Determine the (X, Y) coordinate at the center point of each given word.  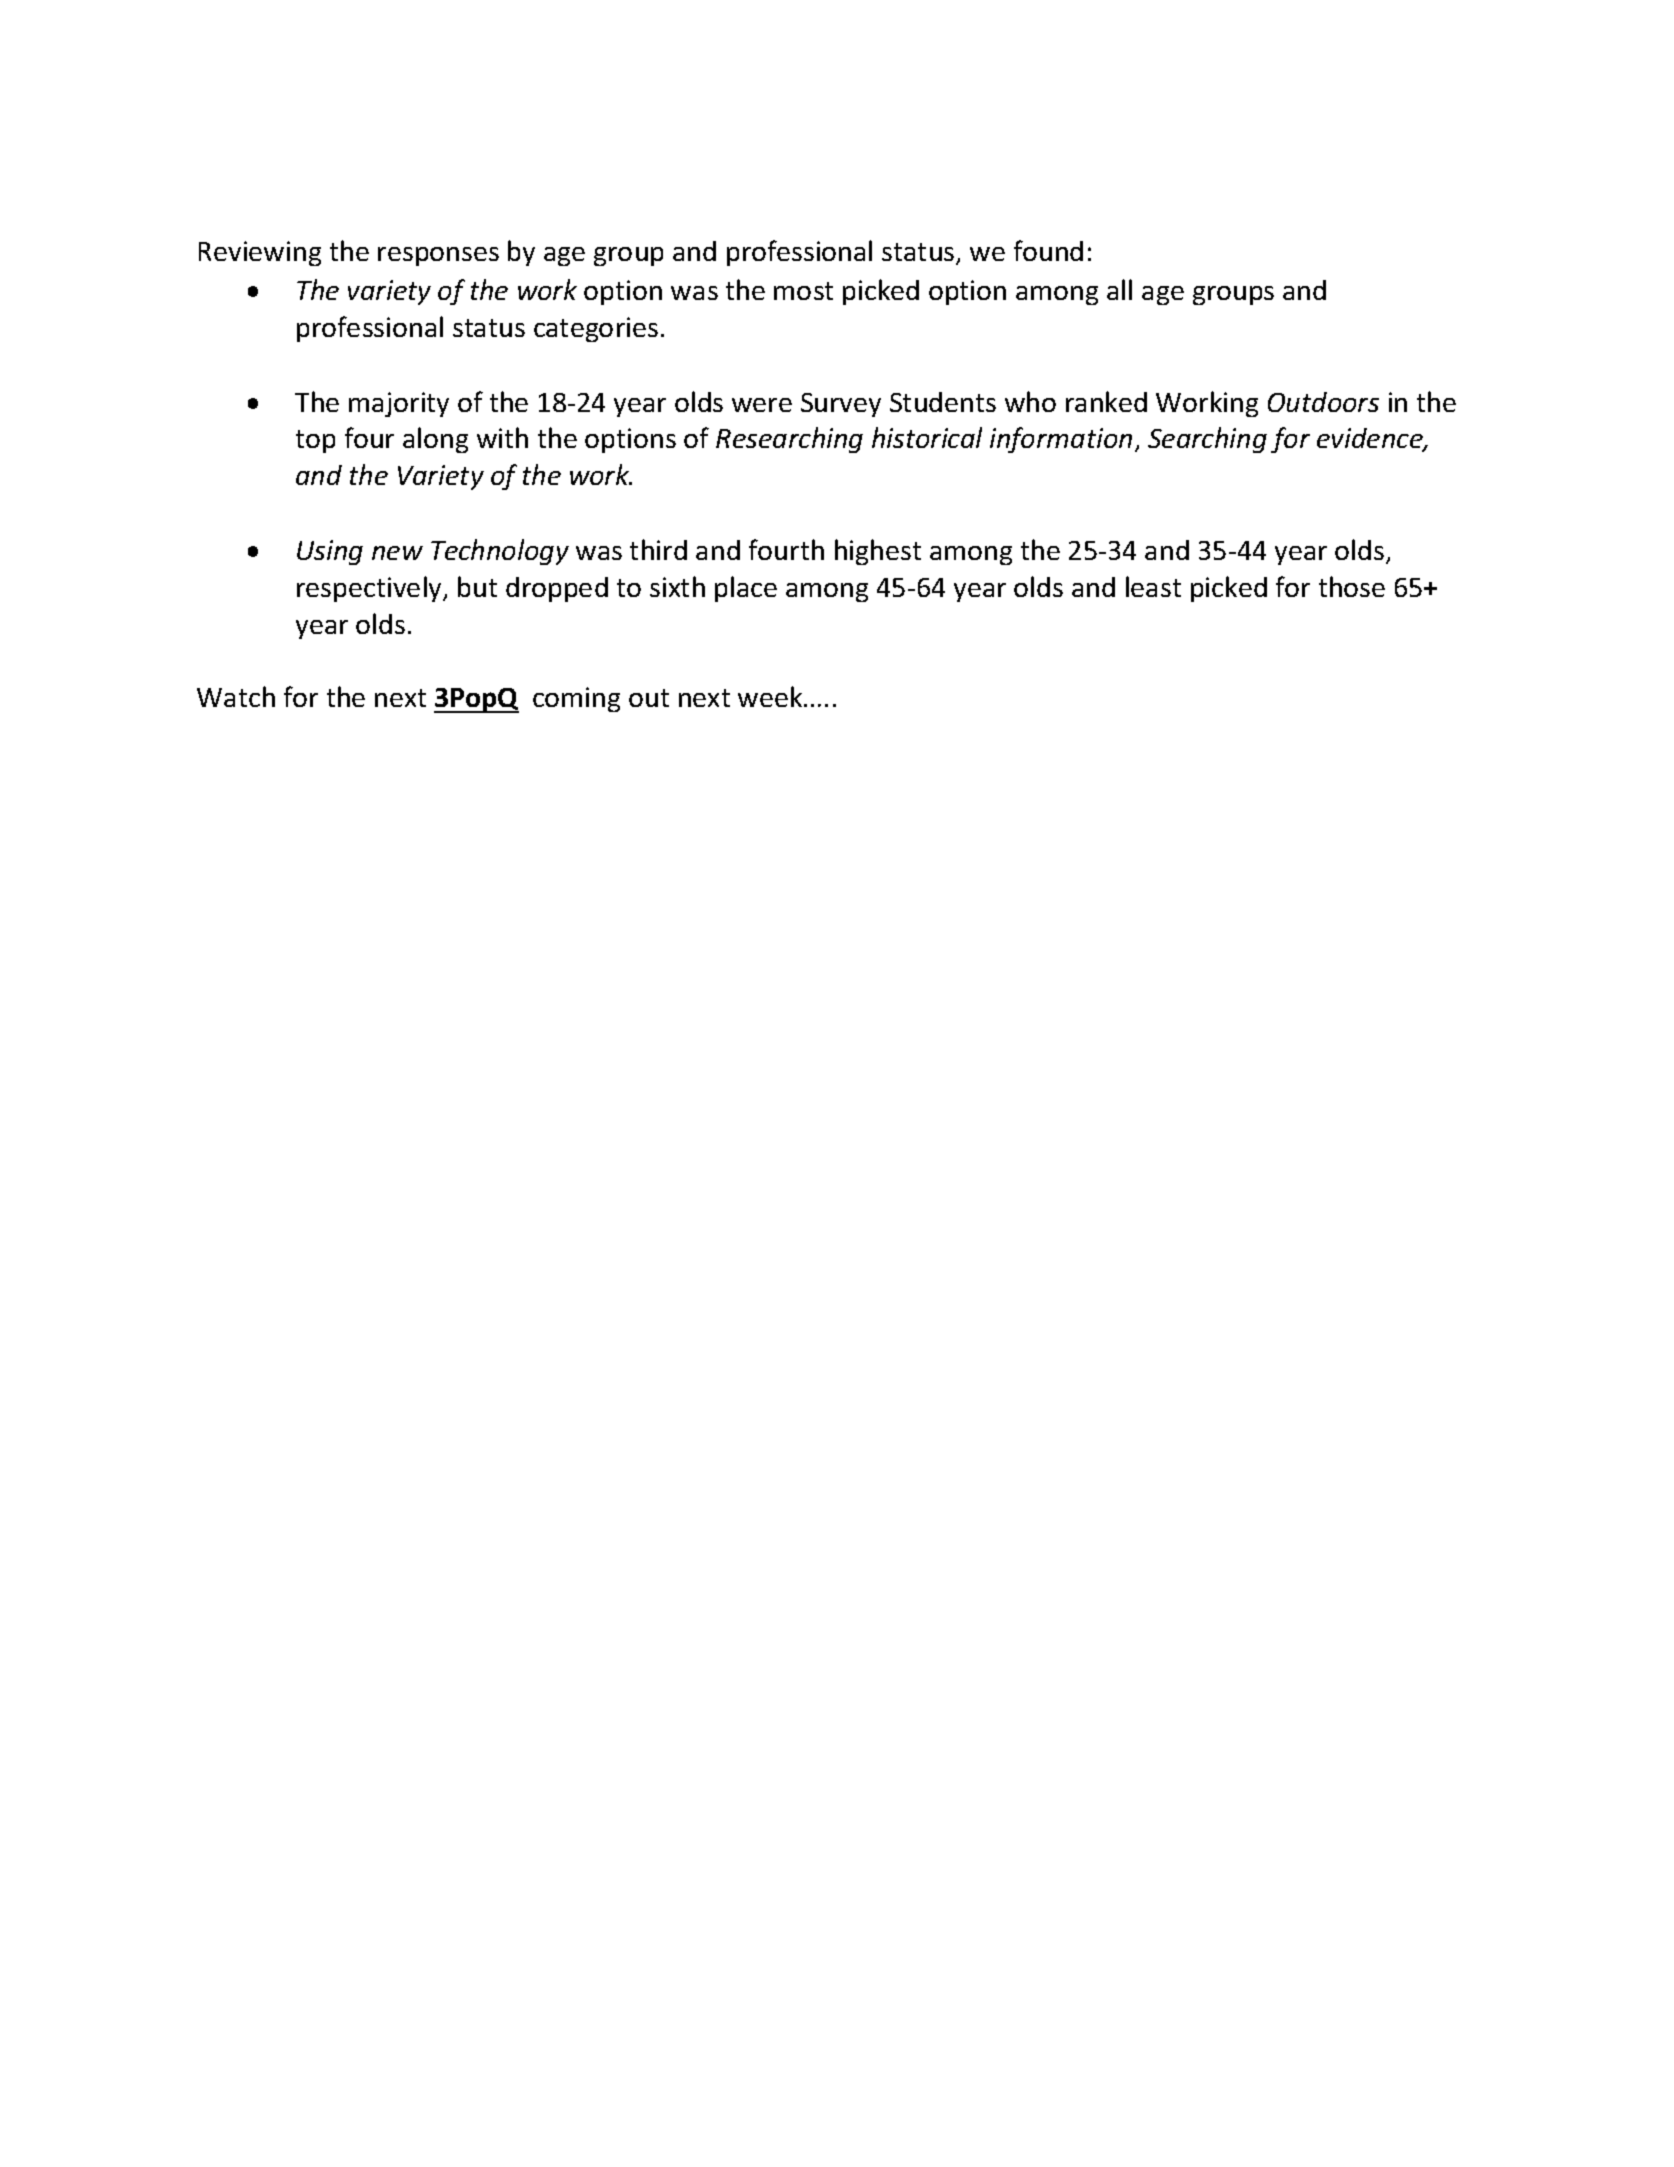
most (803, 291)
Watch (236, 696)
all (1119, 289)
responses (438, 256)
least (1153, 586)
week (771, 696)
